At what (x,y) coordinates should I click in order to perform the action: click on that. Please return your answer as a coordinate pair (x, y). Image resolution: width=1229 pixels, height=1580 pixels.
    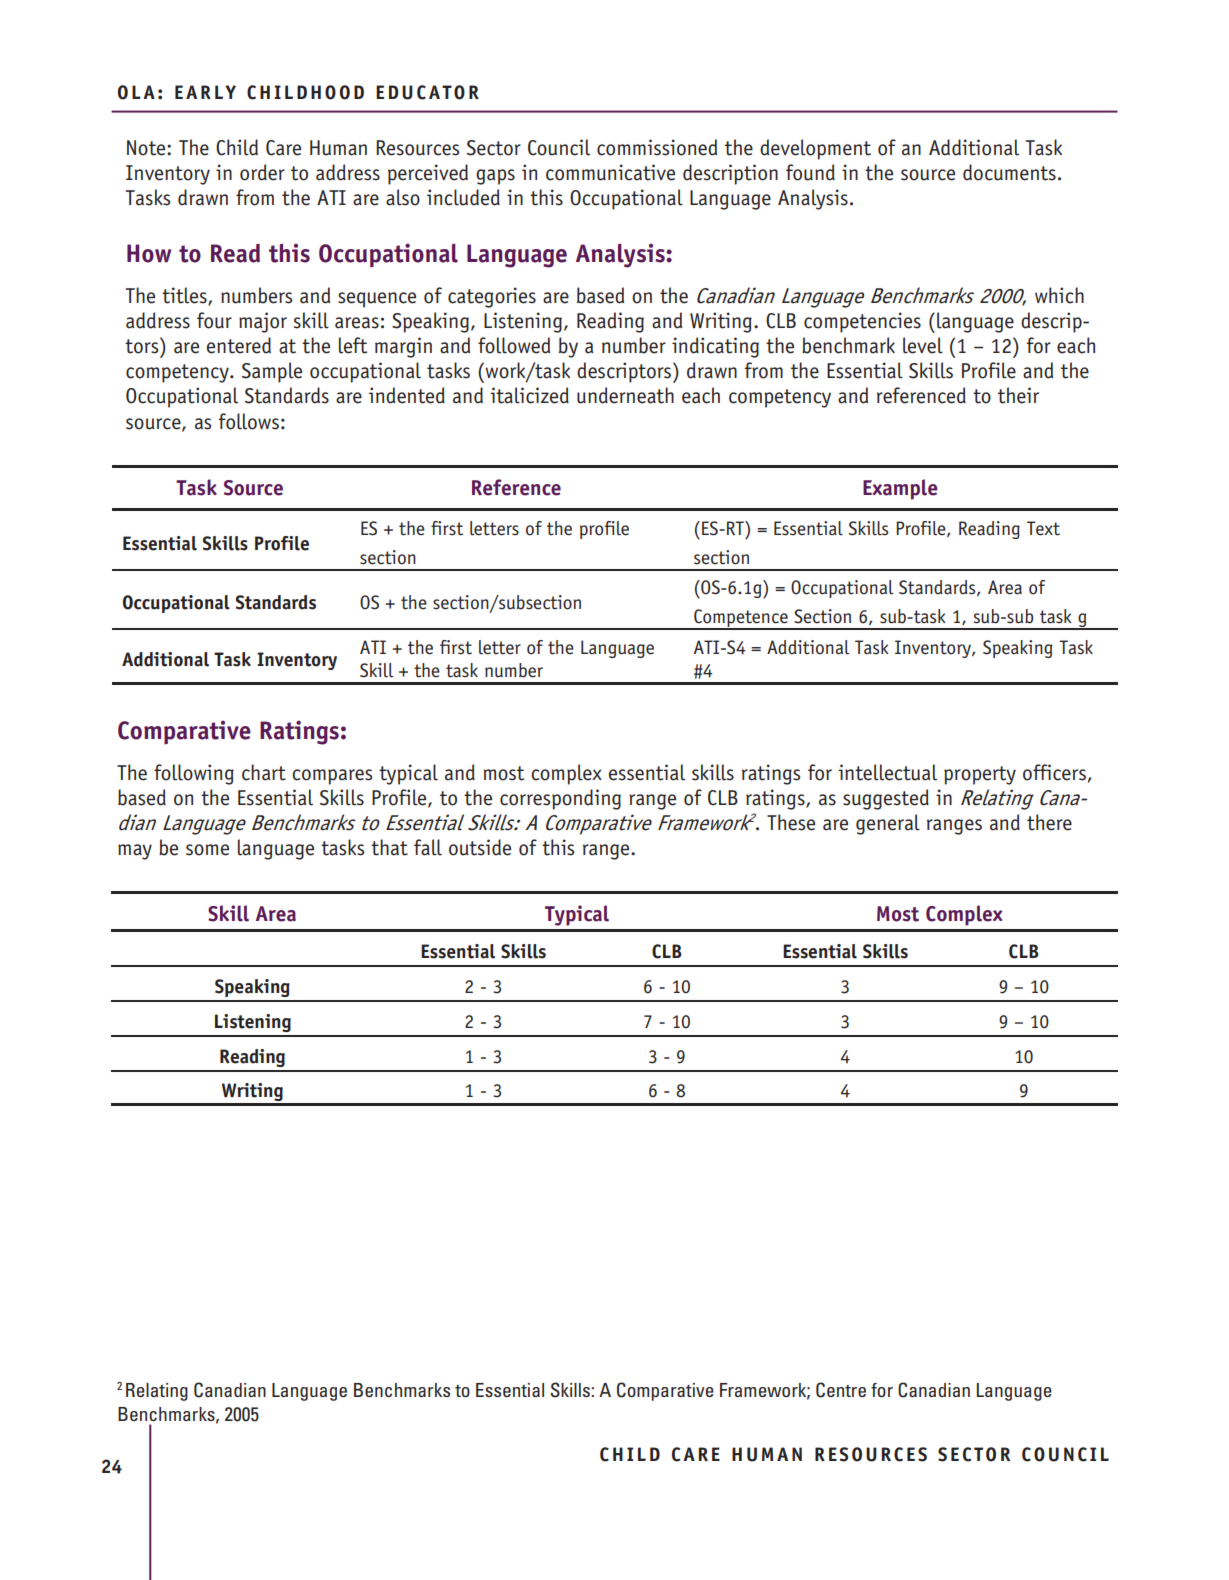
    Looking at the image, I should click on (389, 847).
